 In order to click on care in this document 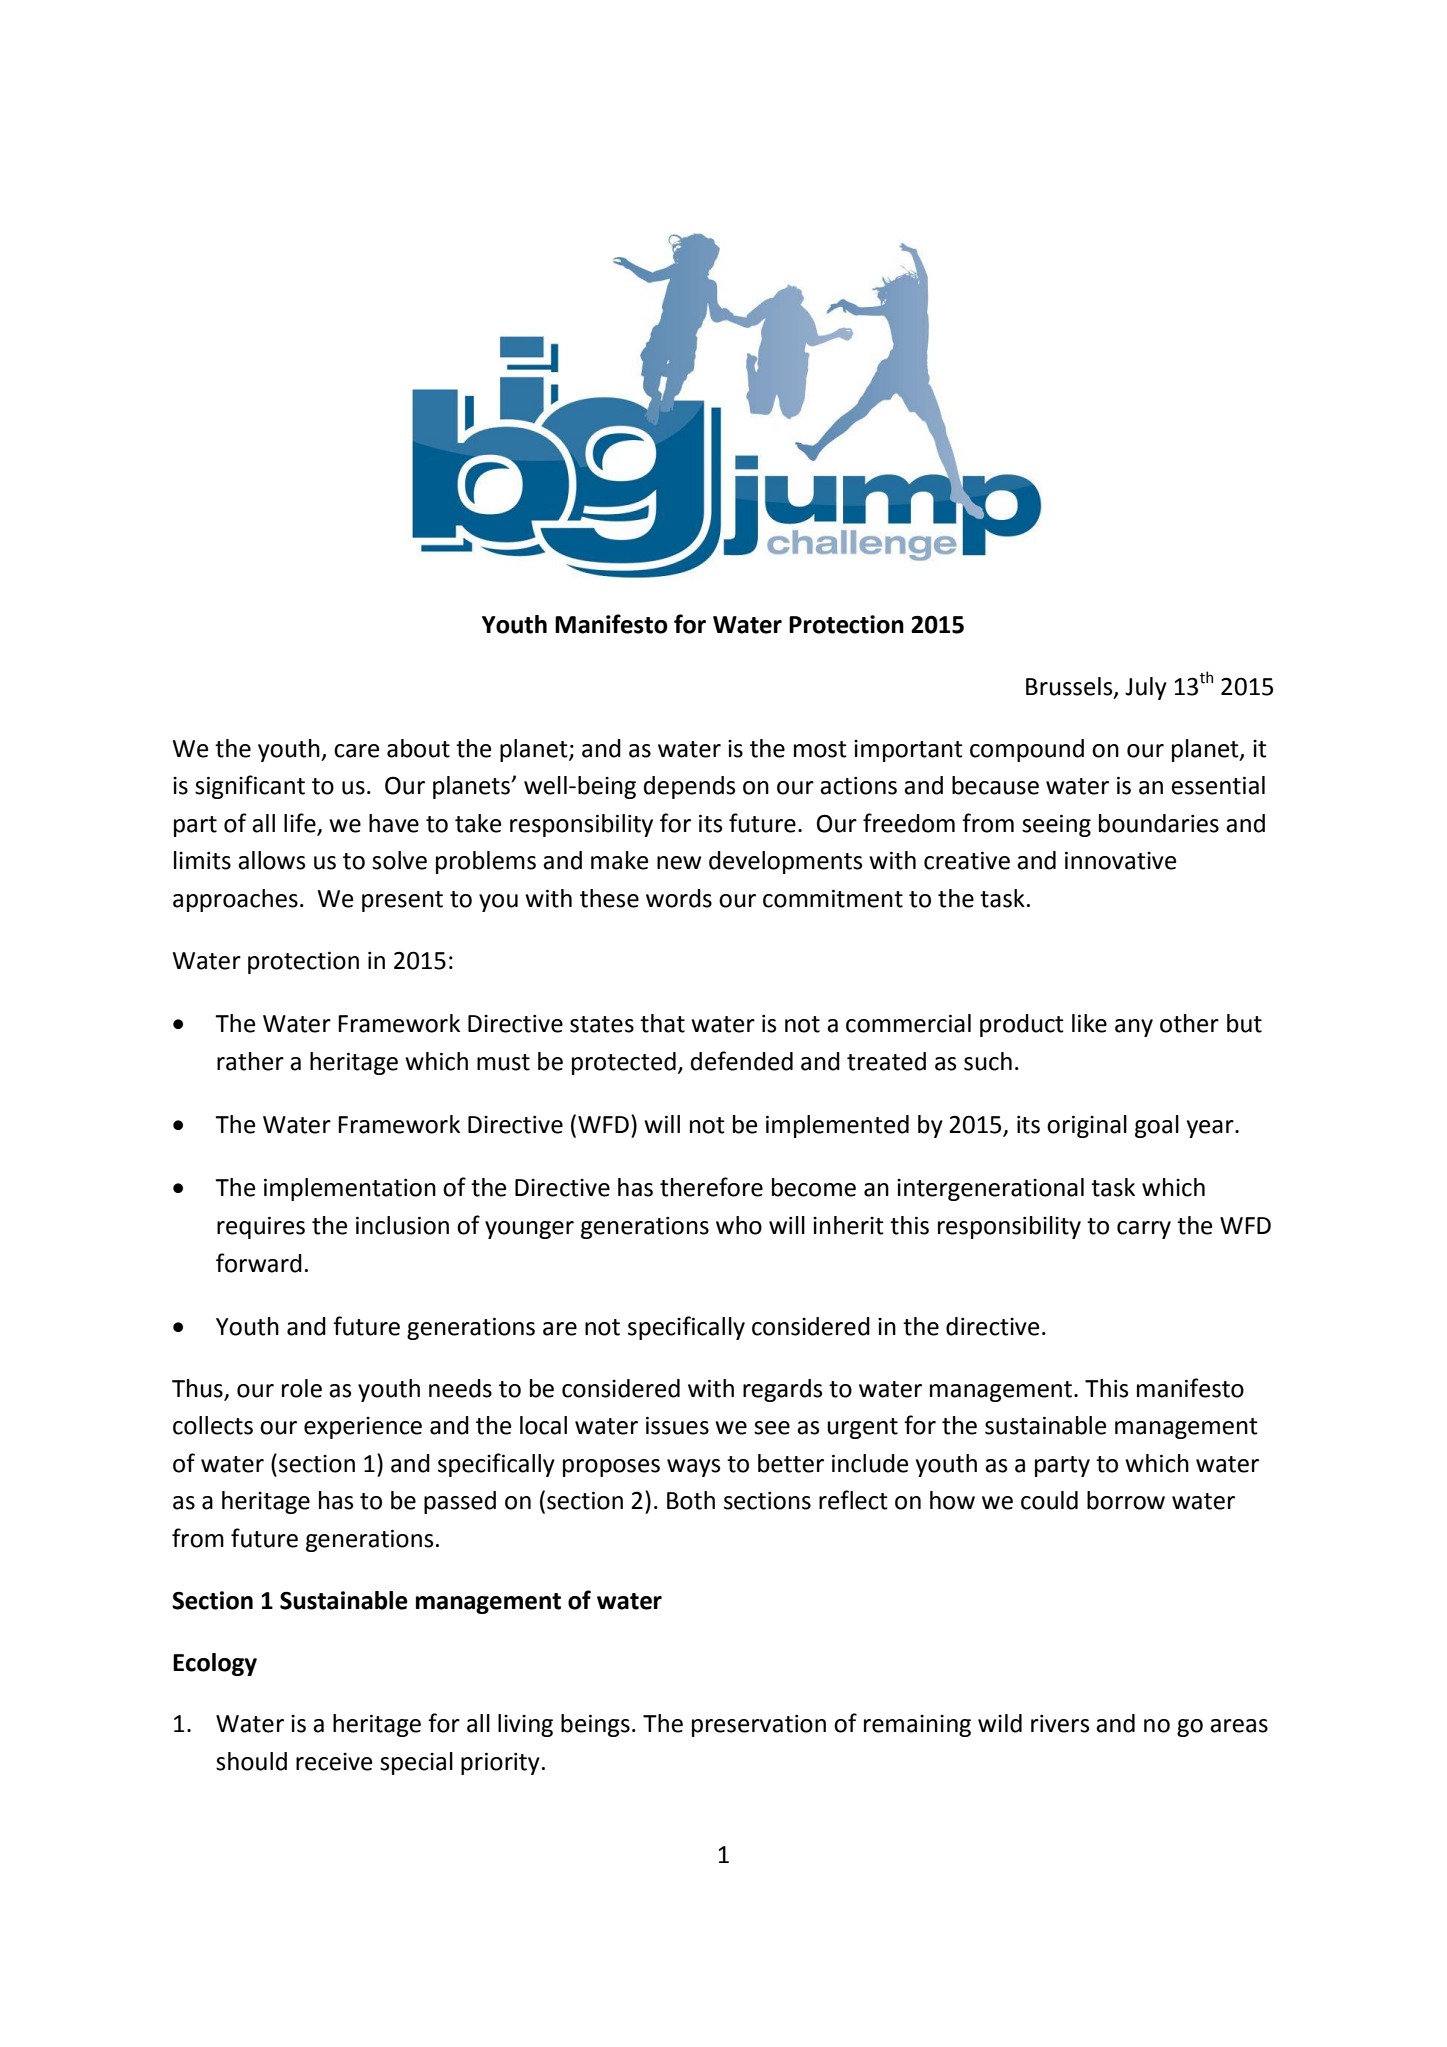, I will do `click(356, 751)`.
